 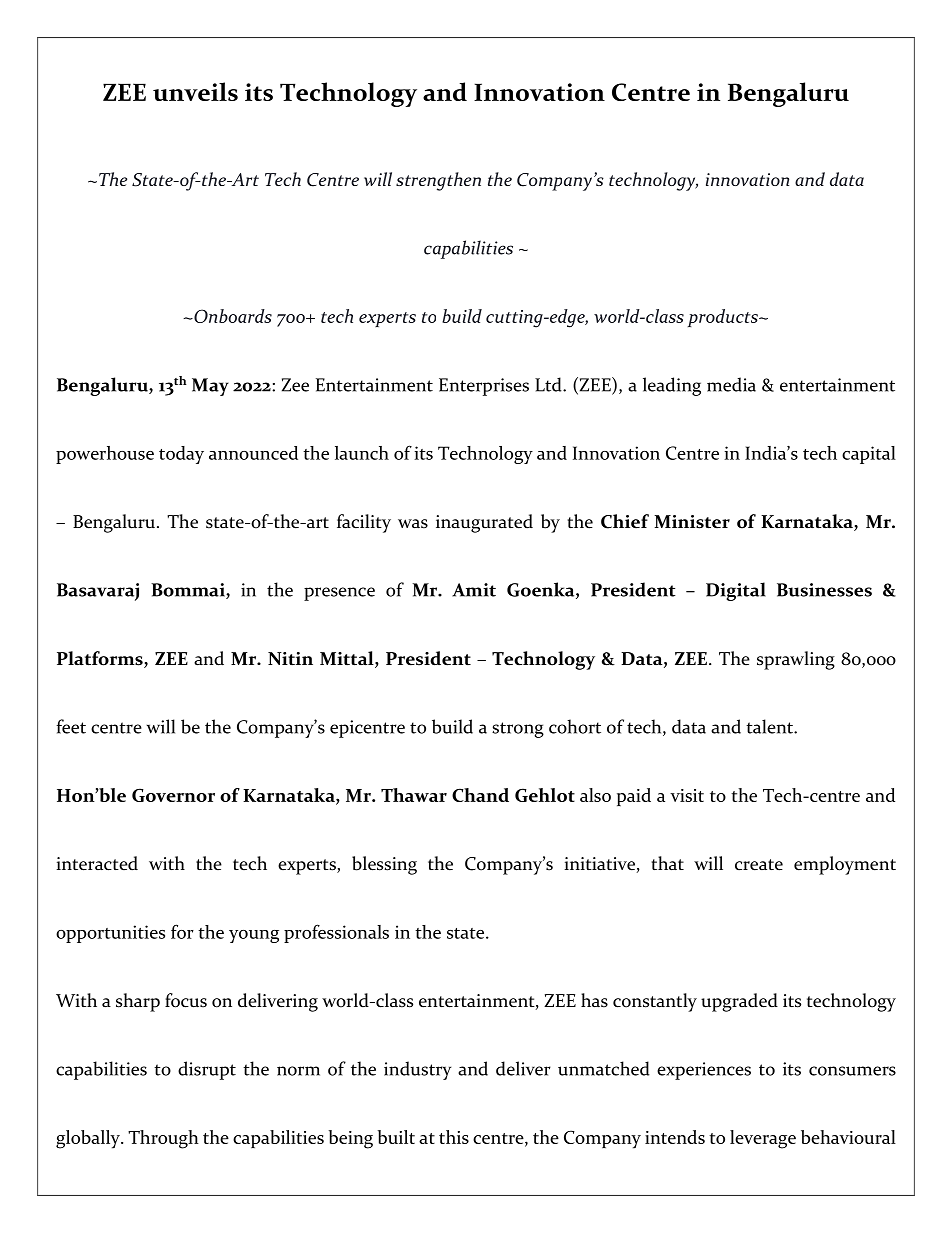 What do you see at coordinates (438, 181) in the screenshot?
I see `strengthen` at bounding box center [438, 181].
